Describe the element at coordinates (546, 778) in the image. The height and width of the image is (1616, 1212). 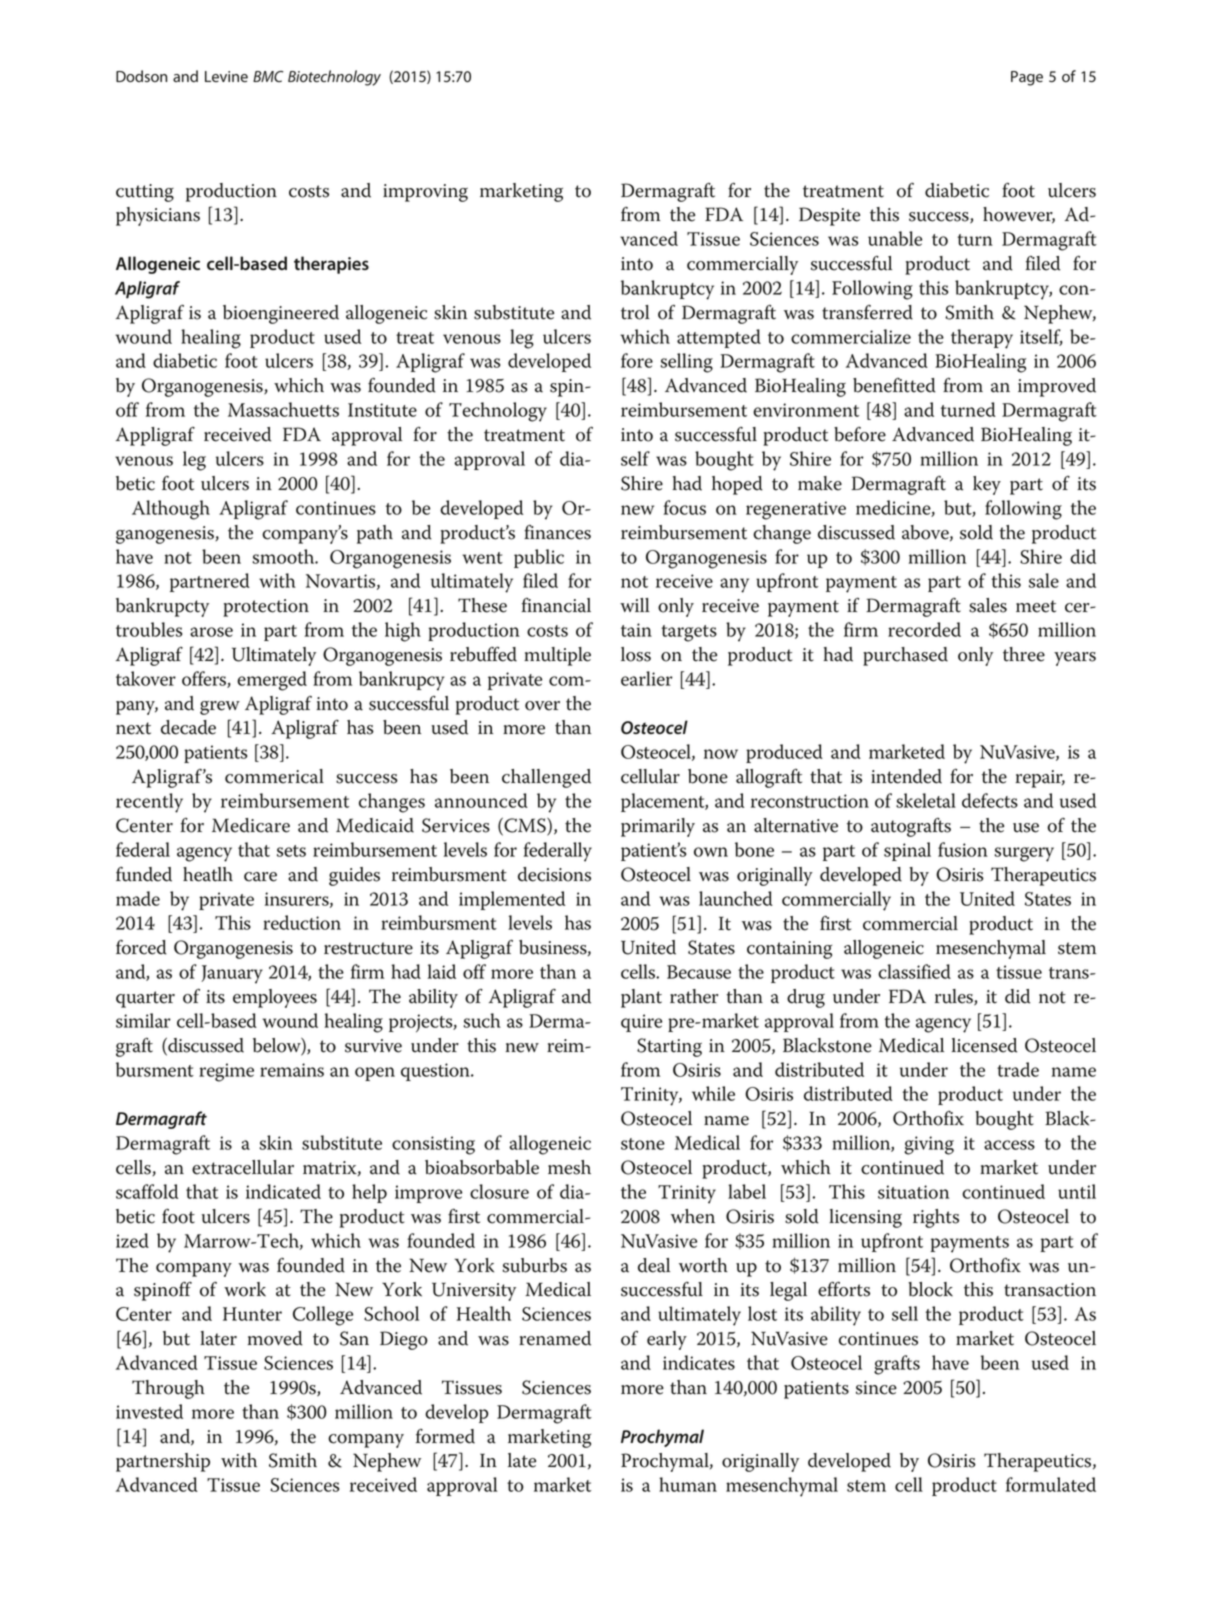
I see `challenged` at that location.
